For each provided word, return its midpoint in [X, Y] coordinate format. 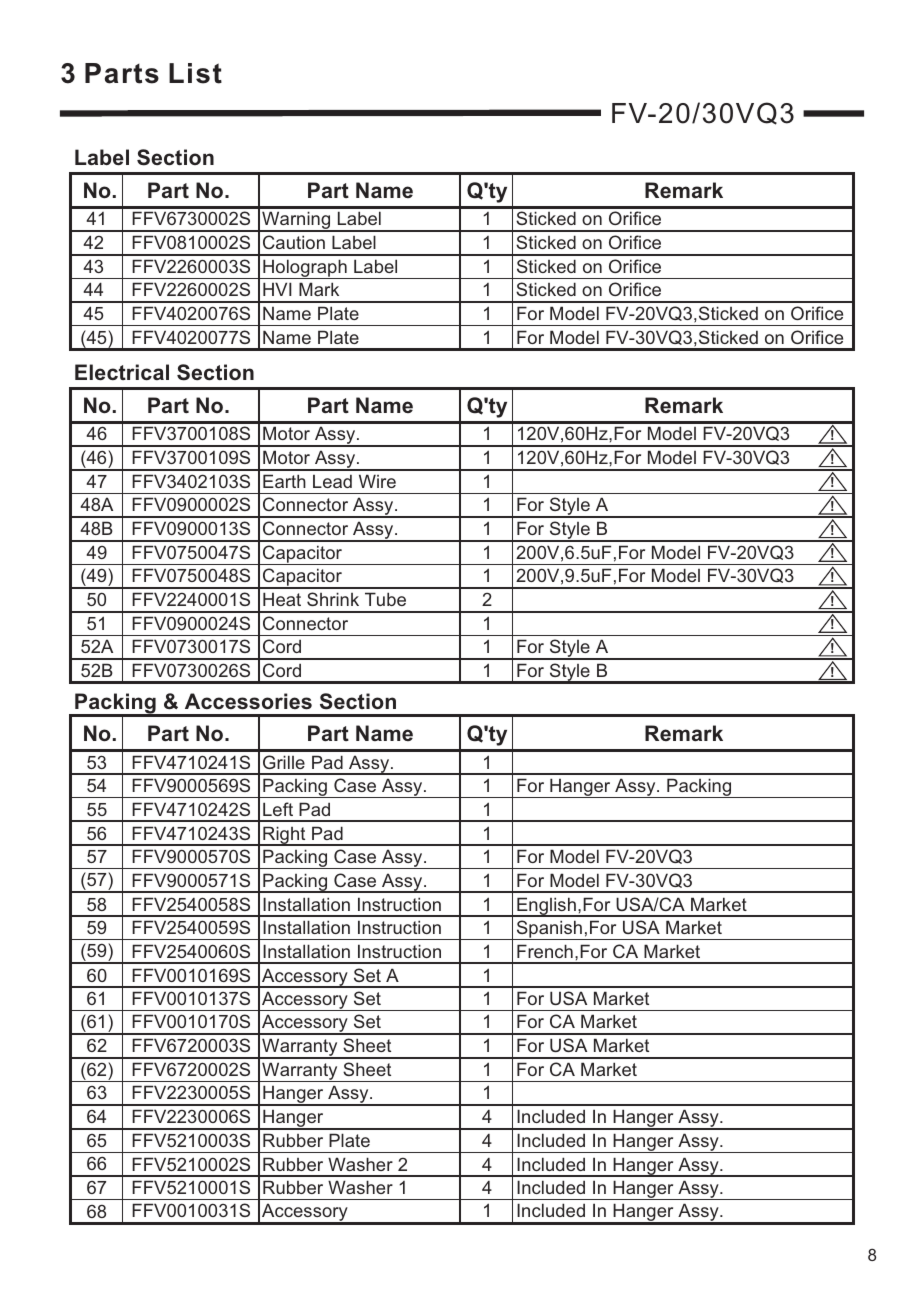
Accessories [248, 701]
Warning [296, 221]
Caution [294, 242]
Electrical [122, 372]
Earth [284, 481]
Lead [332, 481]
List [195, 73]
